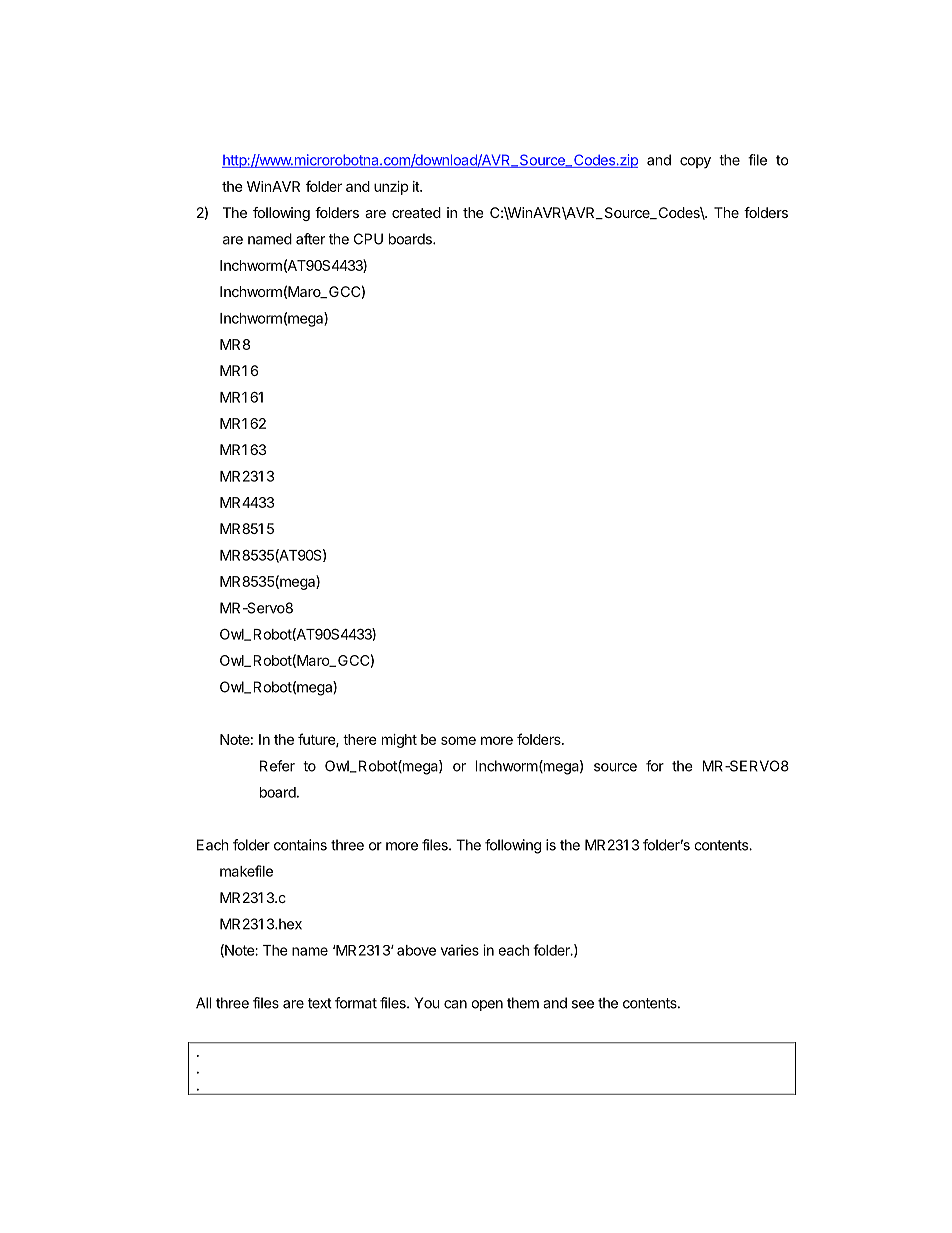 Image resolution: width=952 pixels, height=1233 pixels. I want to click on future, so click(317, 740).
